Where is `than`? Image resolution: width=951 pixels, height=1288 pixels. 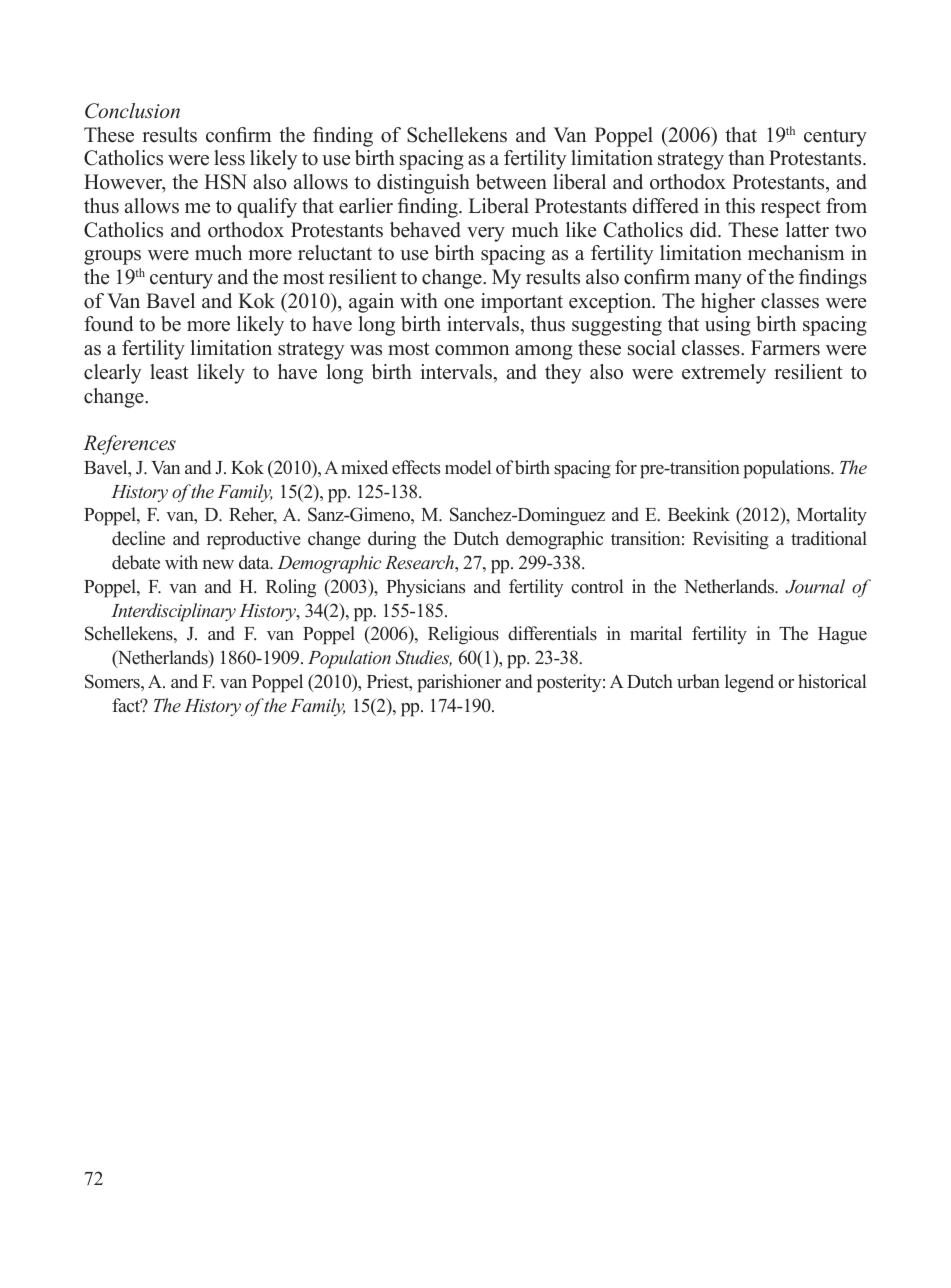
than is located at coordinates (746, 157).
